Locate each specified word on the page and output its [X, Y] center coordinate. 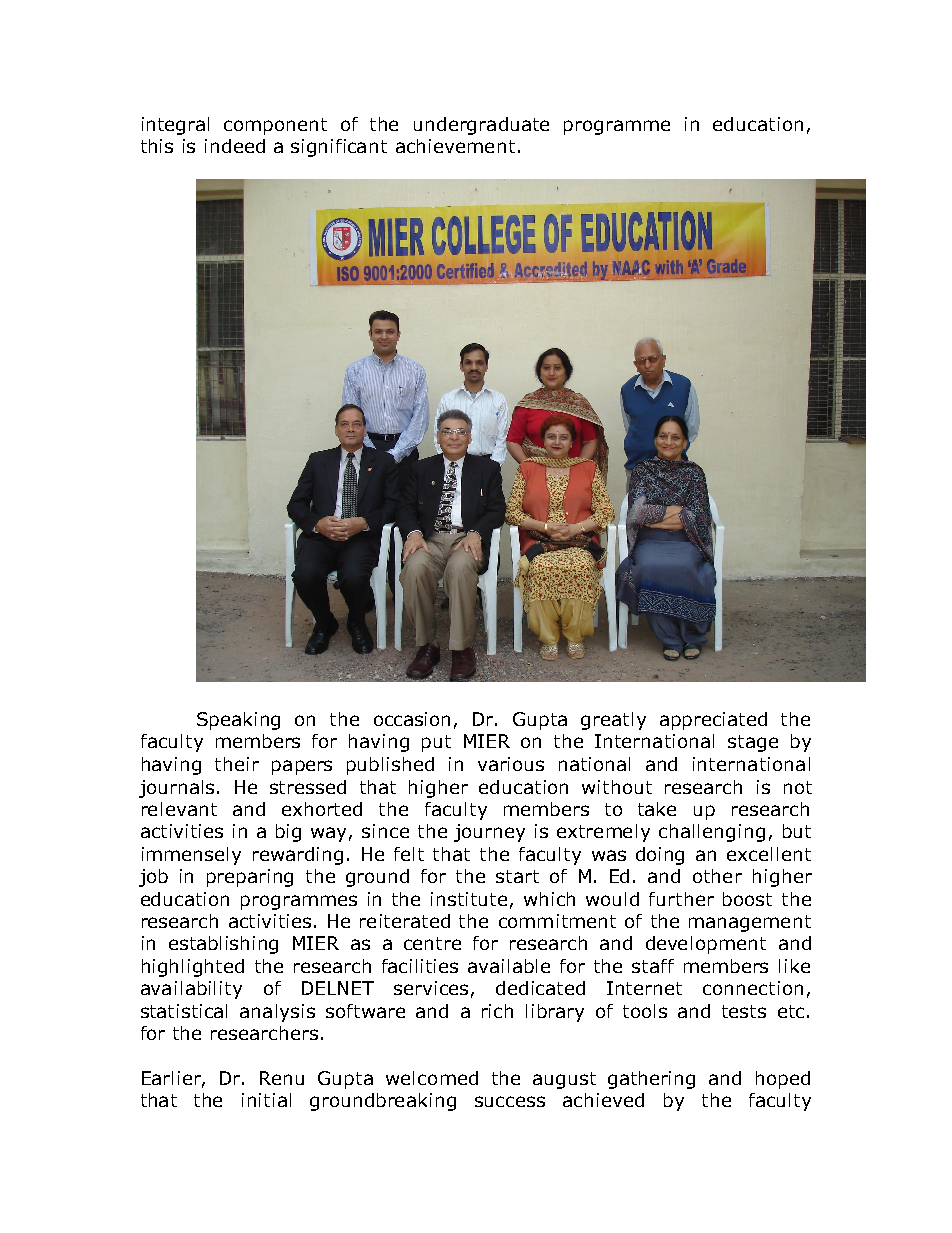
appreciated [713, 721]
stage [753, 743]
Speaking [238, 721]
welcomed [432, 1078]
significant [339, 148]
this [157, 146]
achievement [455, 146]
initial [266, 1100]
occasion [412, 719]
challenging [712, 833]
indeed [235, 146]
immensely [191, 856]
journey [489, 833]
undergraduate [481, 126]
